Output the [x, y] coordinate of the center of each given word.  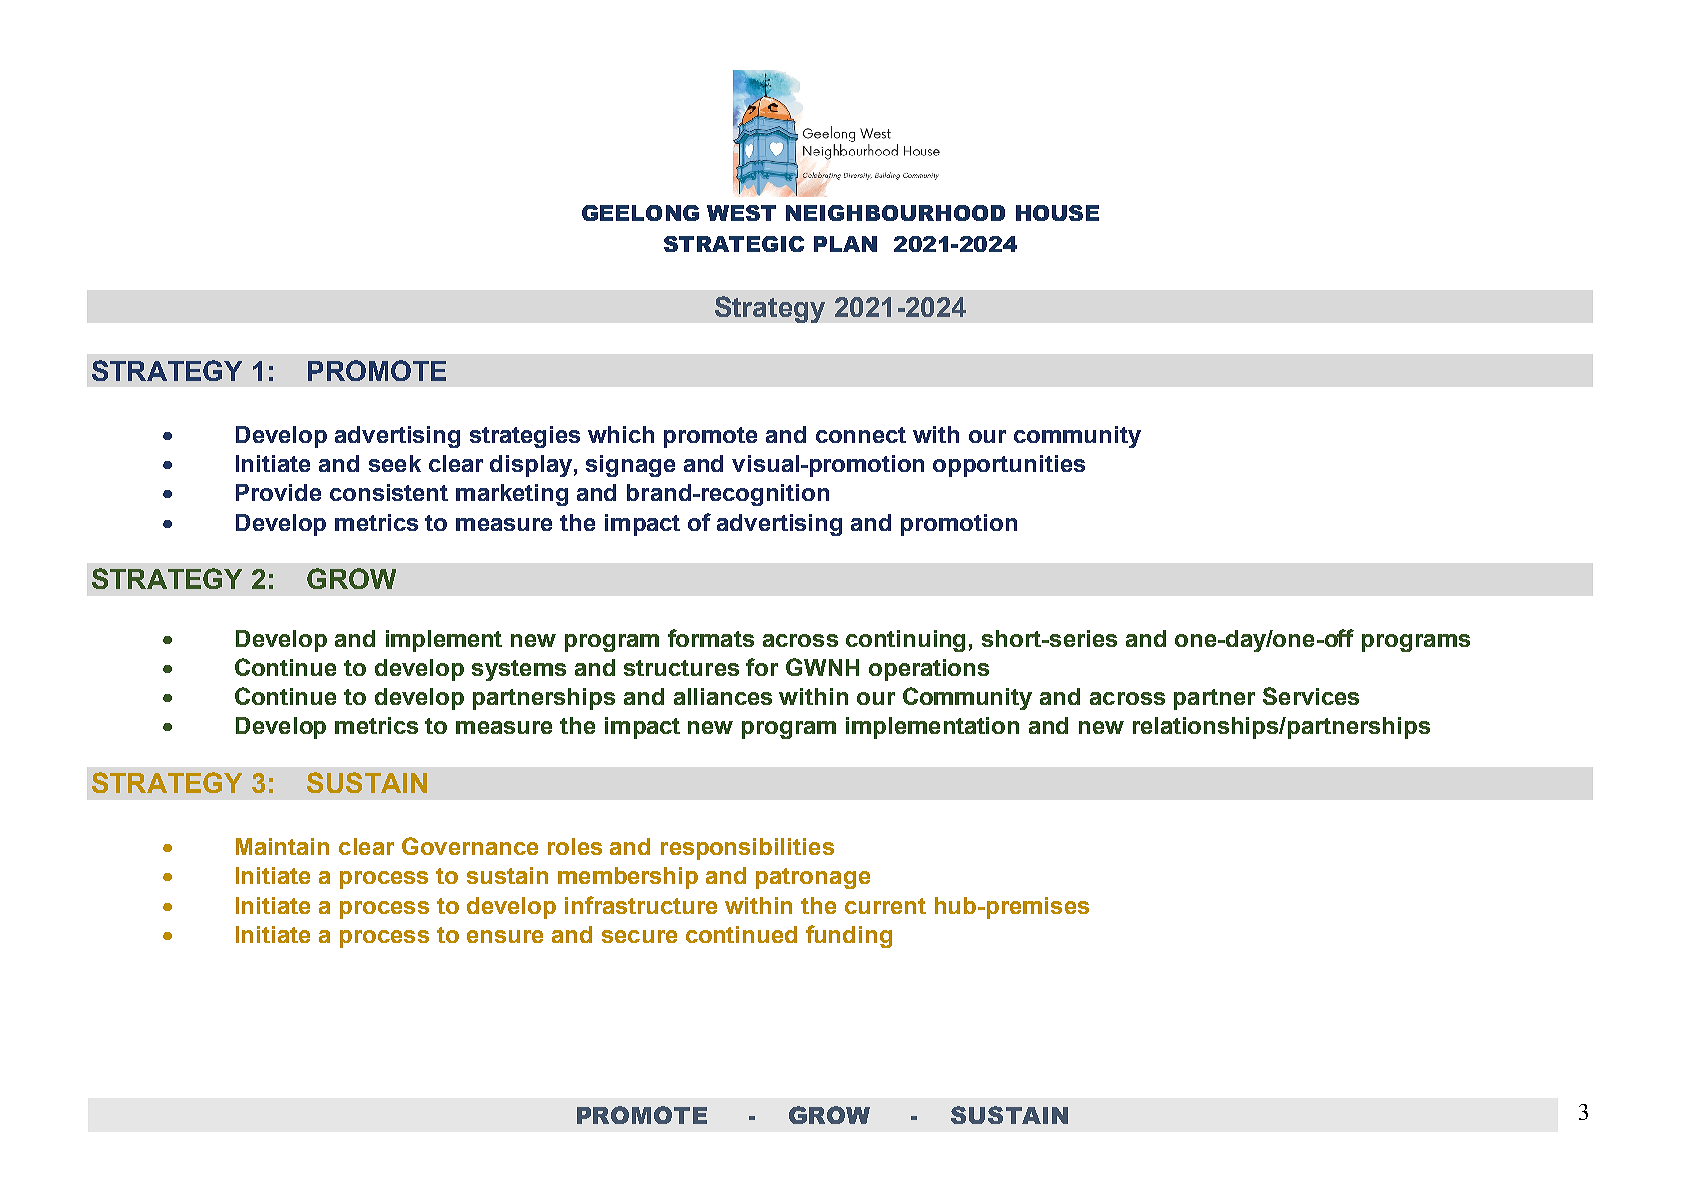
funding [849, 936]
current [885, 906]
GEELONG [640, 213]
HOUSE [1057, 213]
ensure [505, 936]
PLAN [845, 244]
